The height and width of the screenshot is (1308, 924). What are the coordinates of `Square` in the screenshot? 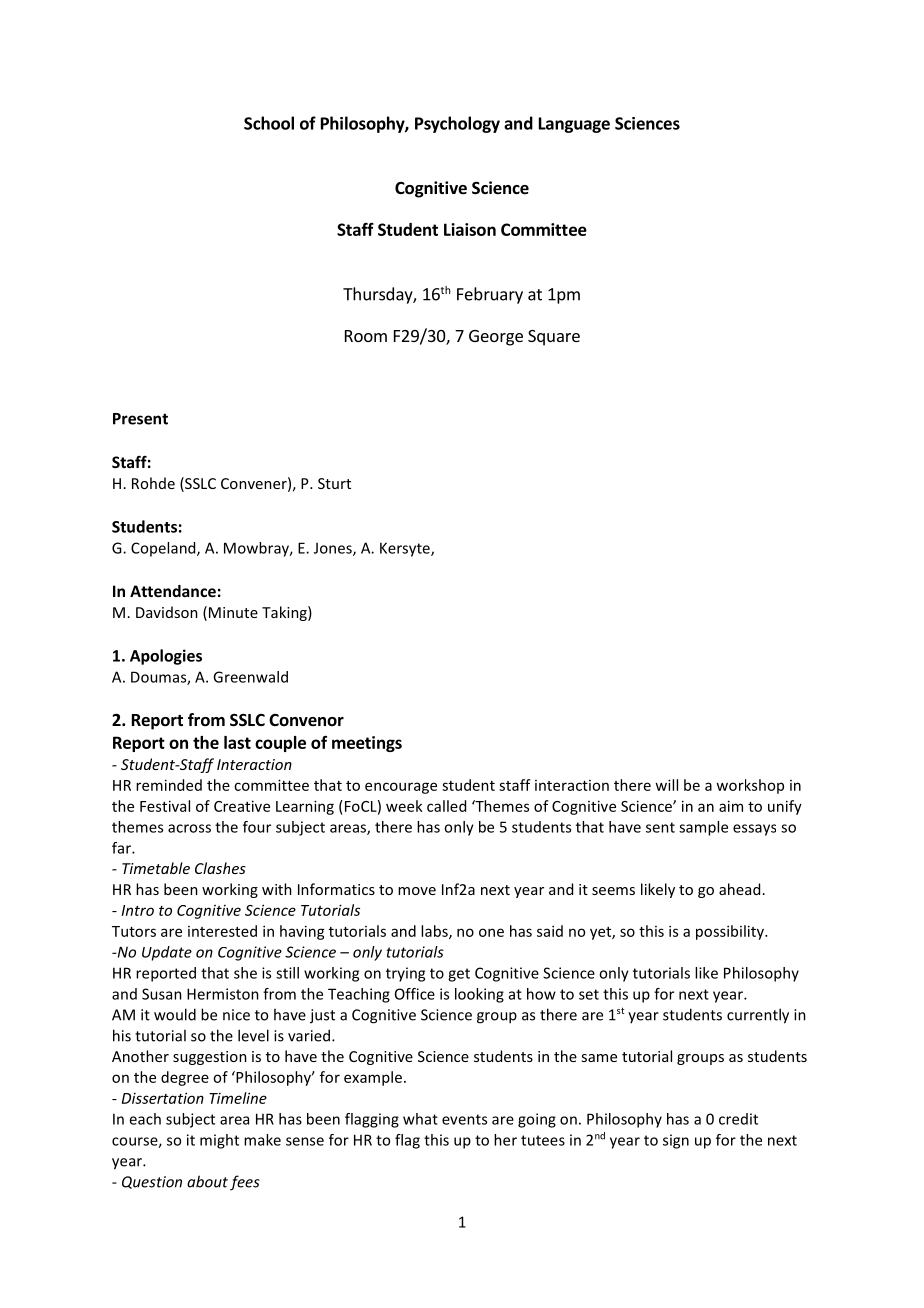 It's located at (554, 338).
